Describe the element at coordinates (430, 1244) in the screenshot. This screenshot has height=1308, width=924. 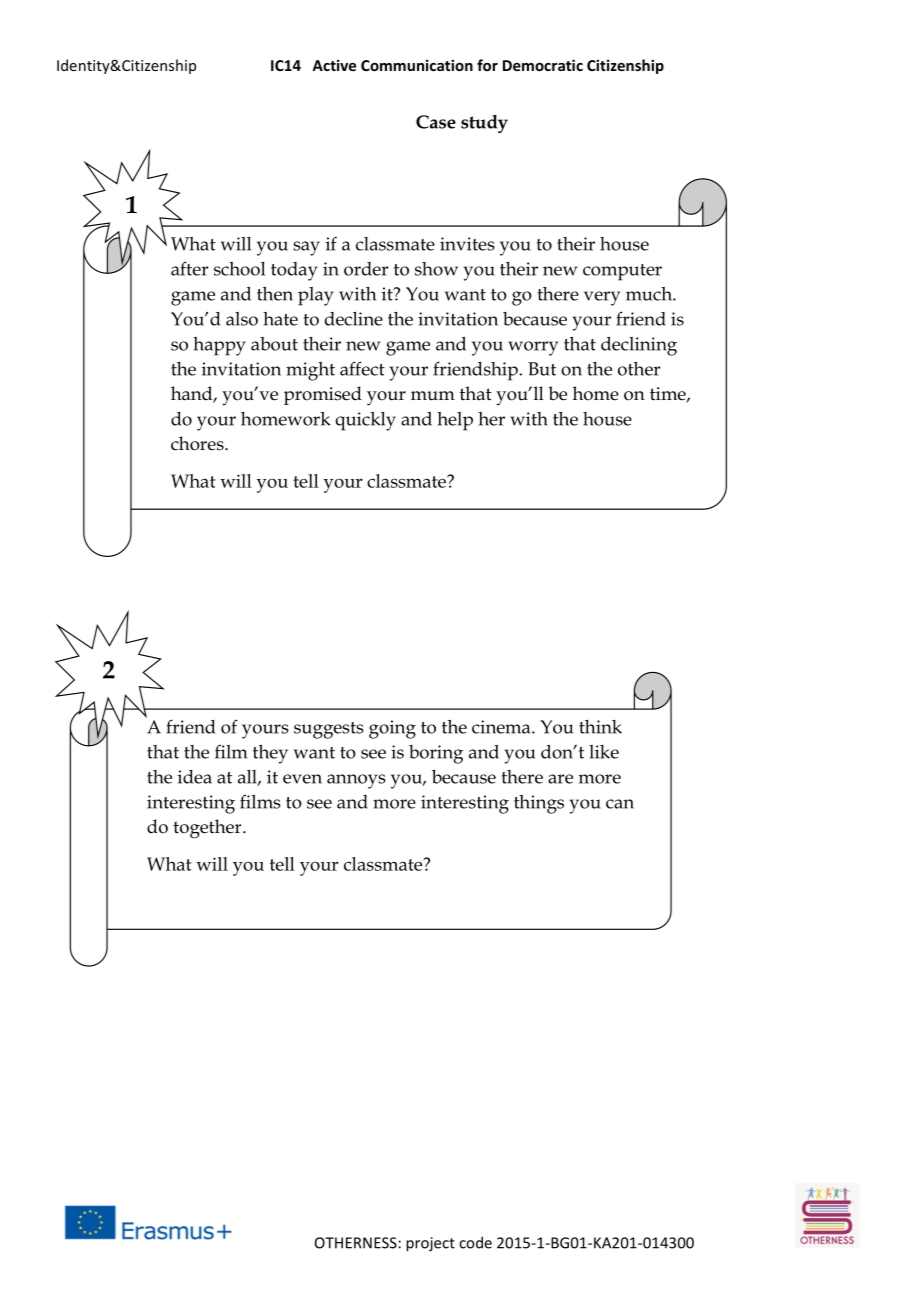
I see `project` at that location.
